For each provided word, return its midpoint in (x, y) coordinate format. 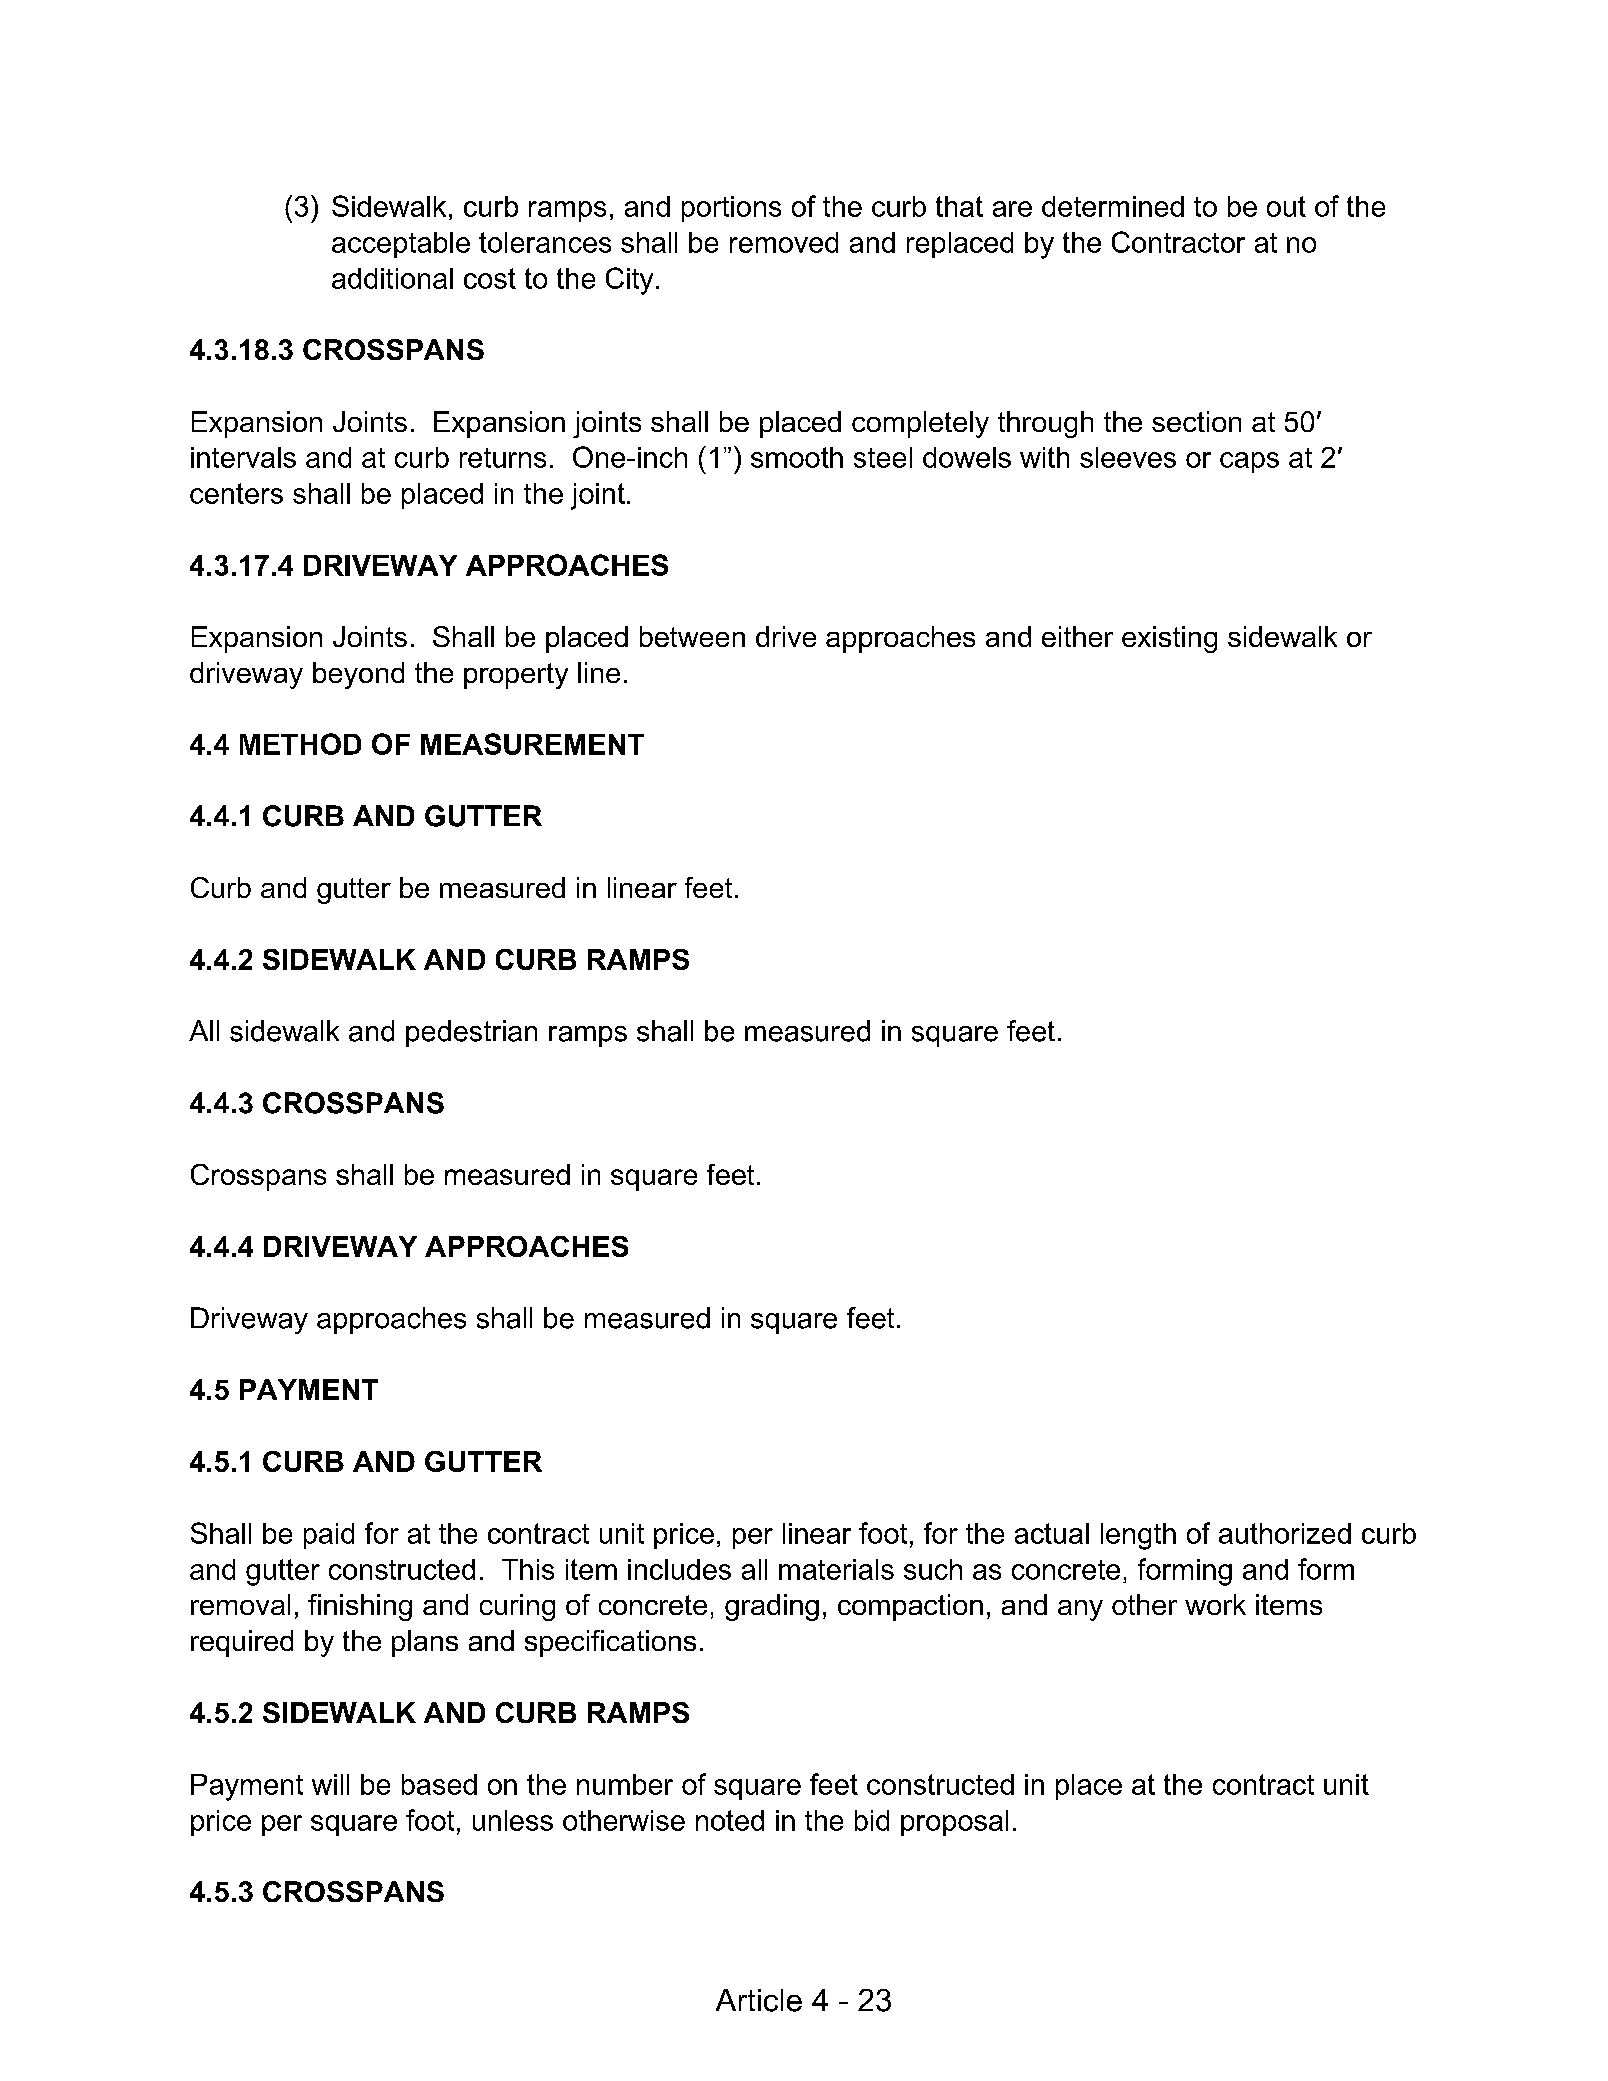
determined (1113, 206)
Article (759, 2000)
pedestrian (471, 1033)
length (1138, 1536)
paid (329, 1536)
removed (784, 242)
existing (1169, 639)
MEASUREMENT (532, 744)
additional (392, 278)
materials (836, 1569)
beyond (358, 675)
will (330, 1784)
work (1215, 1604)
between (692, 636)
